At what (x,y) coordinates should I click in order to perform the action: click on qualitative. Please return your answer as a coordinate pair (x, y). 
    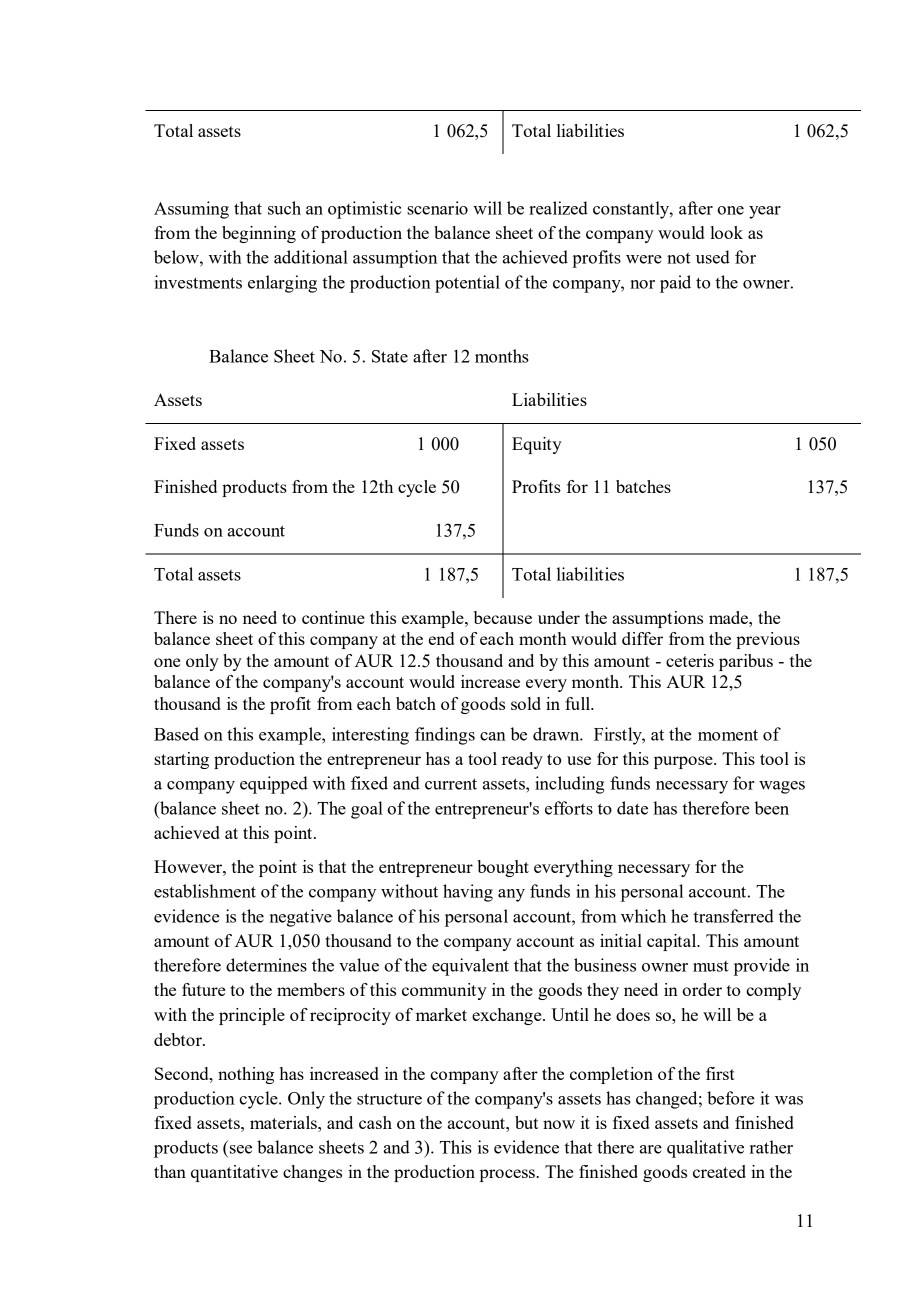
    Looking at the image, I should click on (705, 1149).
